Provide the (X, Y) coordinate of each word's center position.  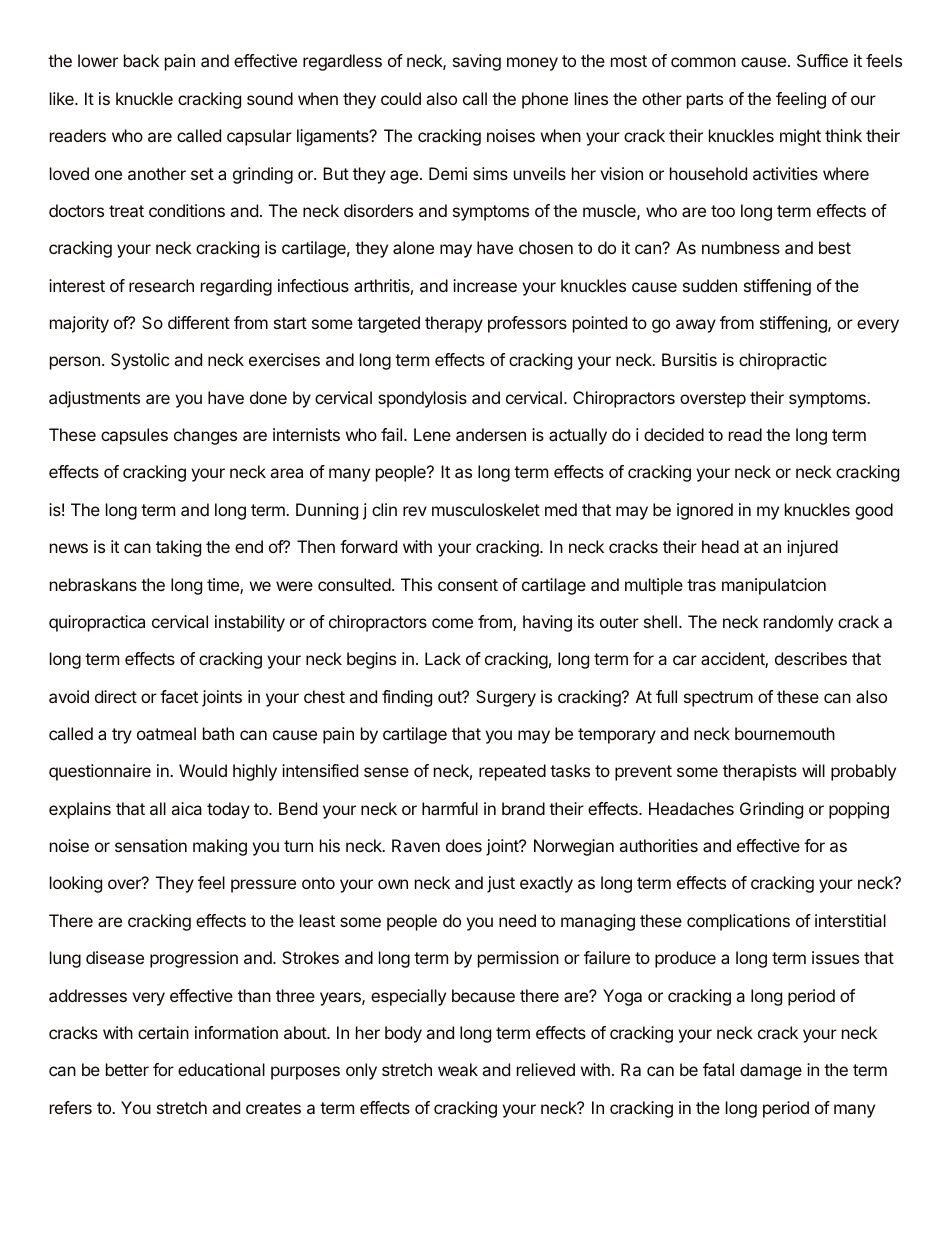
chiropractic (783, 361)
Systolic (140, 361)
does (464, 845)
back (141, 60)
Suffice (822, 60)
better (127, 1069)
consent (468, 585)
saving (477, 62)
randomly (798, 623)
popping (859, 810)
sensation (151, 845)
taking (178, 548)
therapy (454, 324)
